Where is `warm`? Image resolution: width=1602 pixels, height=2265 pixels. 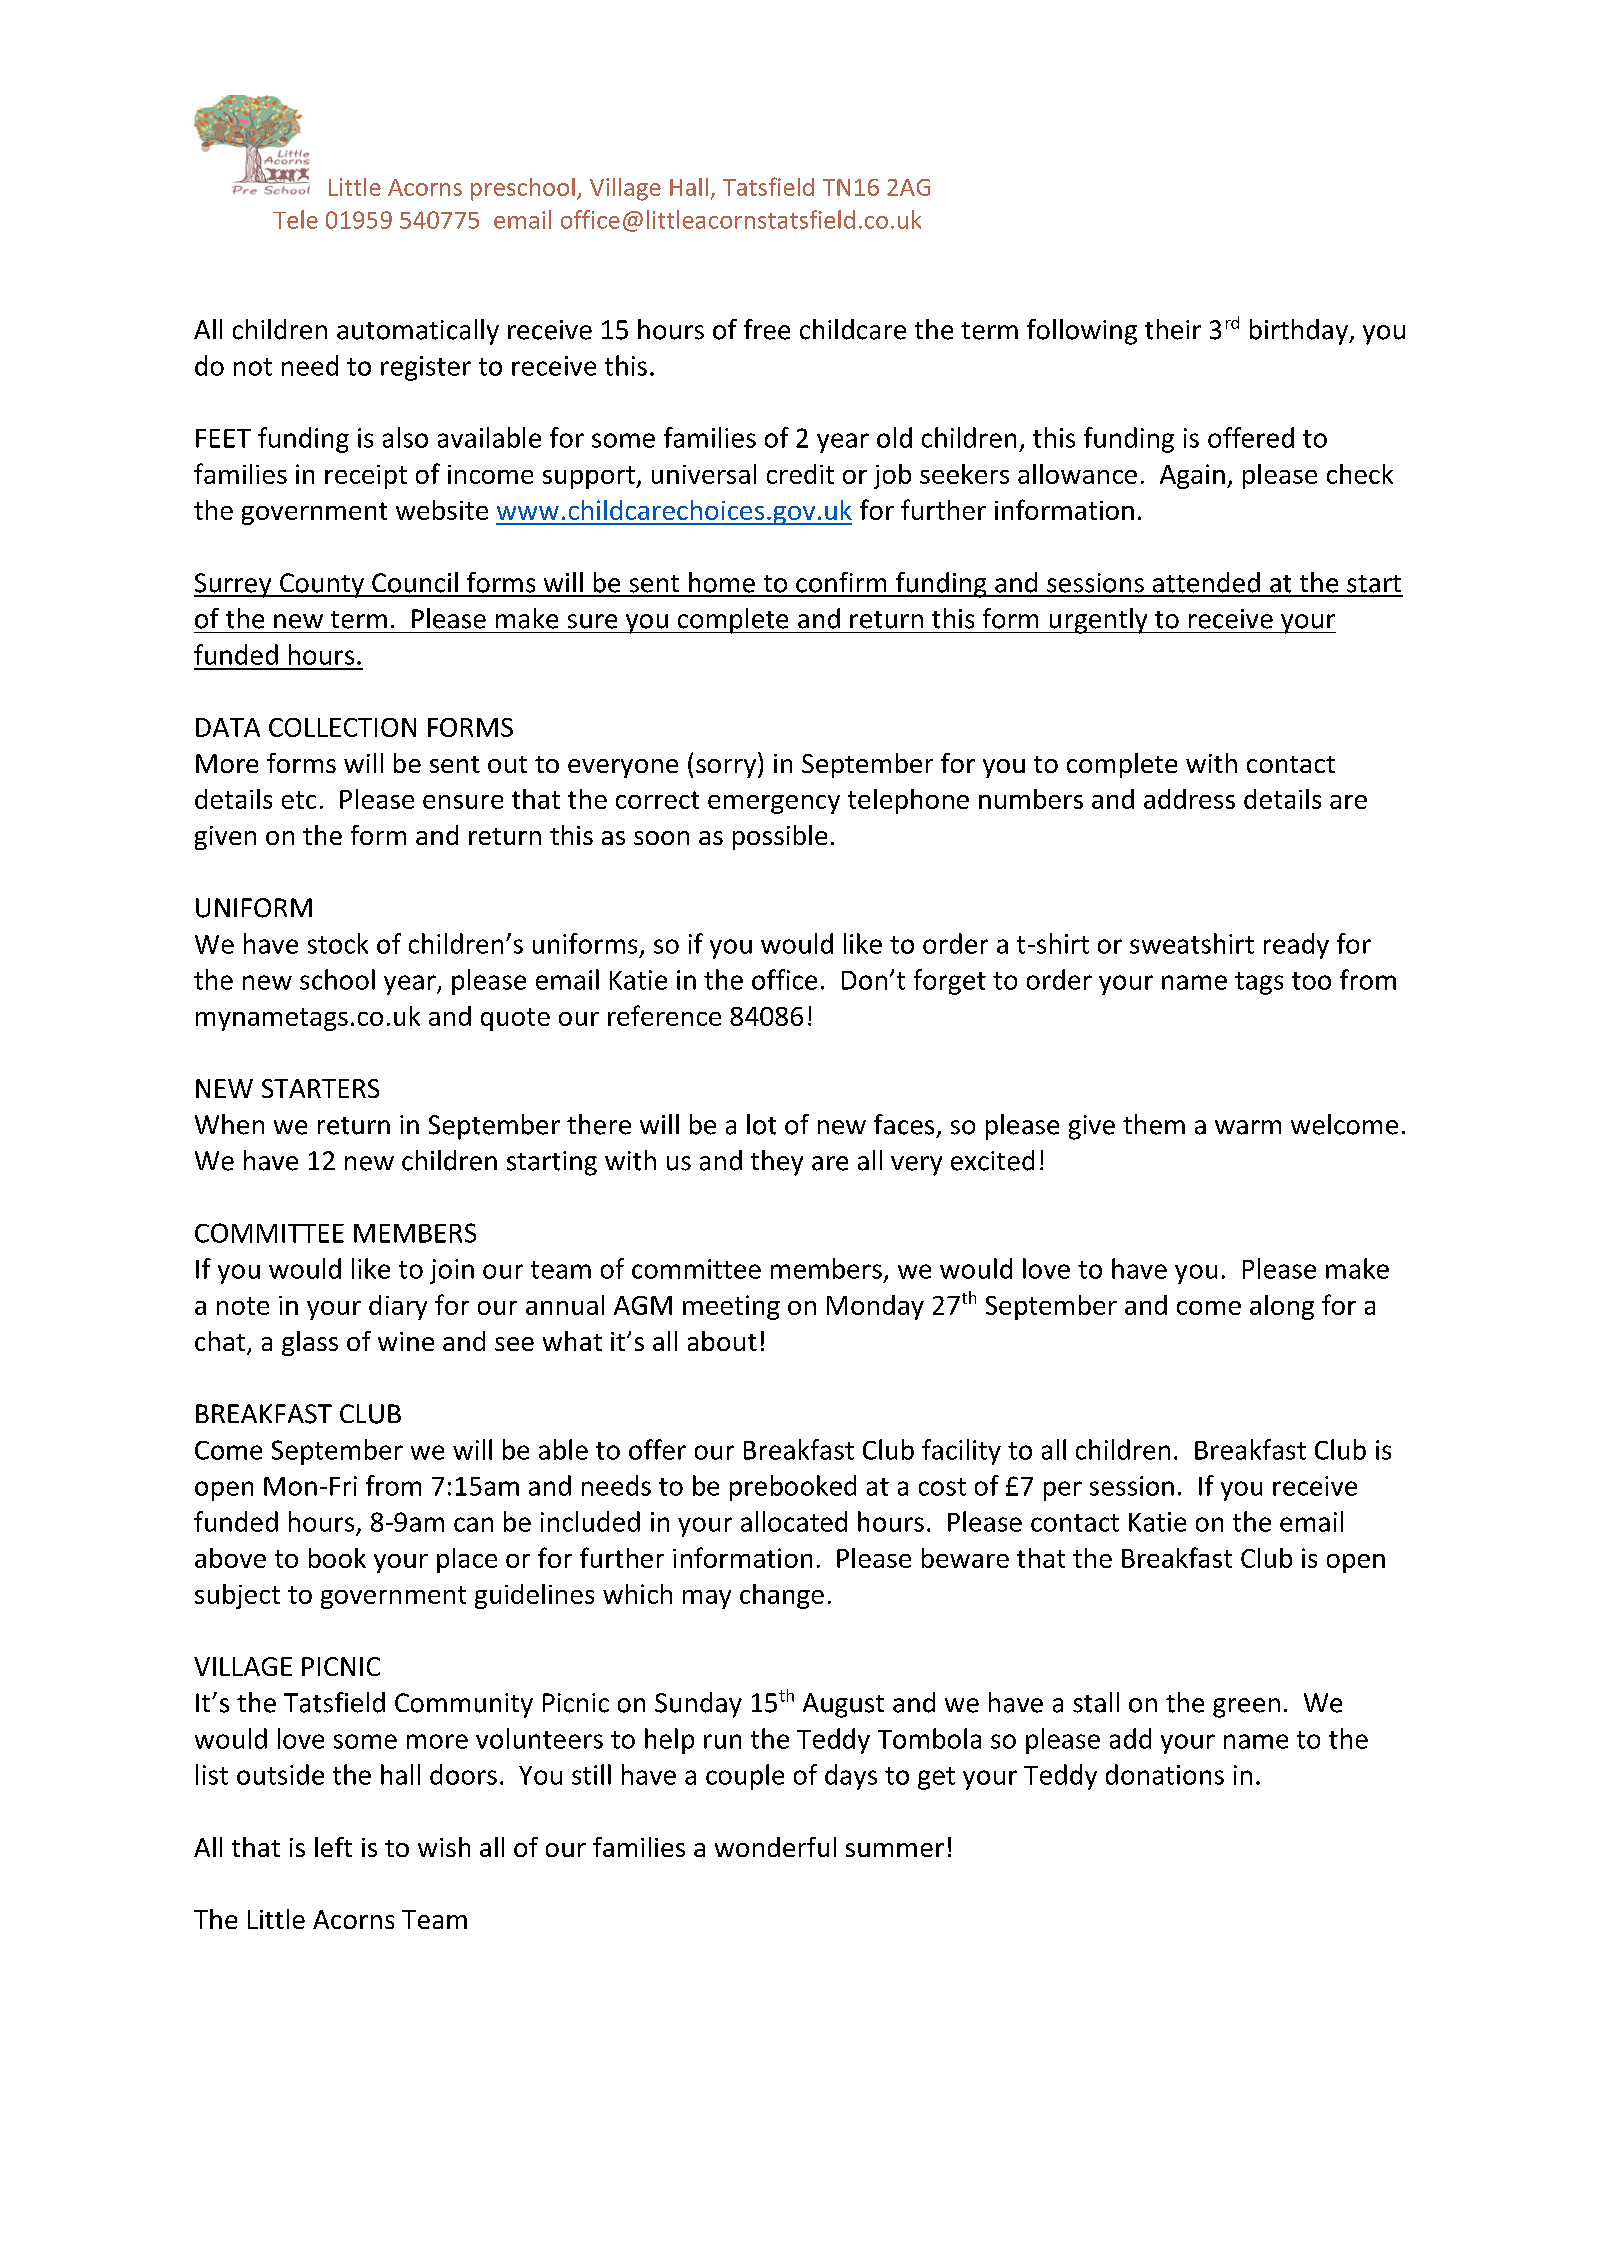
warm is located at coordinates (1248, 1127).
